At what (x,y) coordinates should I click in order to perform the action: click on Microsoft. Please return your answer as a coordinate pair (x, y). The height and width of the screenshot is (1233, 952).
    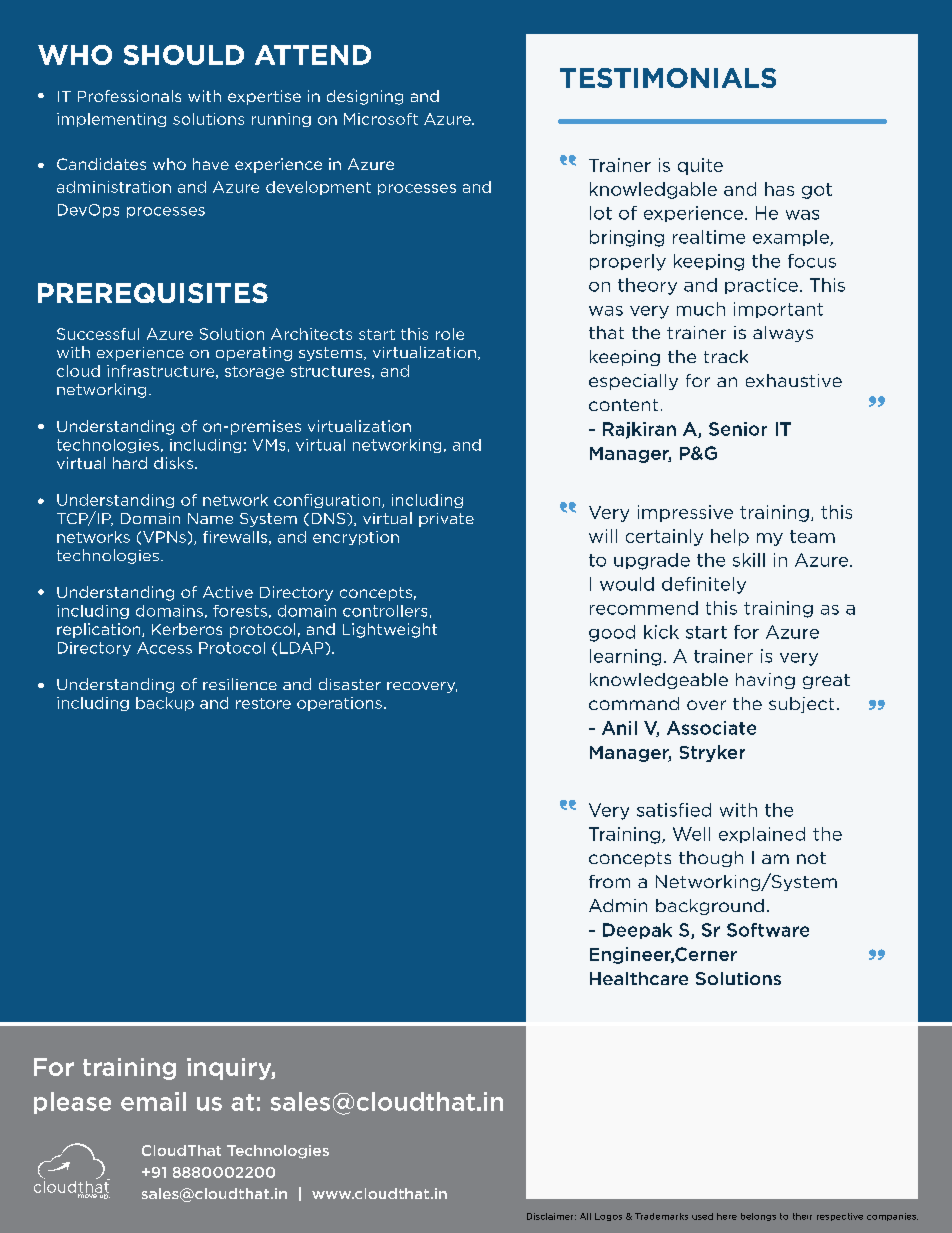
    Looking at the image, I should click on (381, 119).
